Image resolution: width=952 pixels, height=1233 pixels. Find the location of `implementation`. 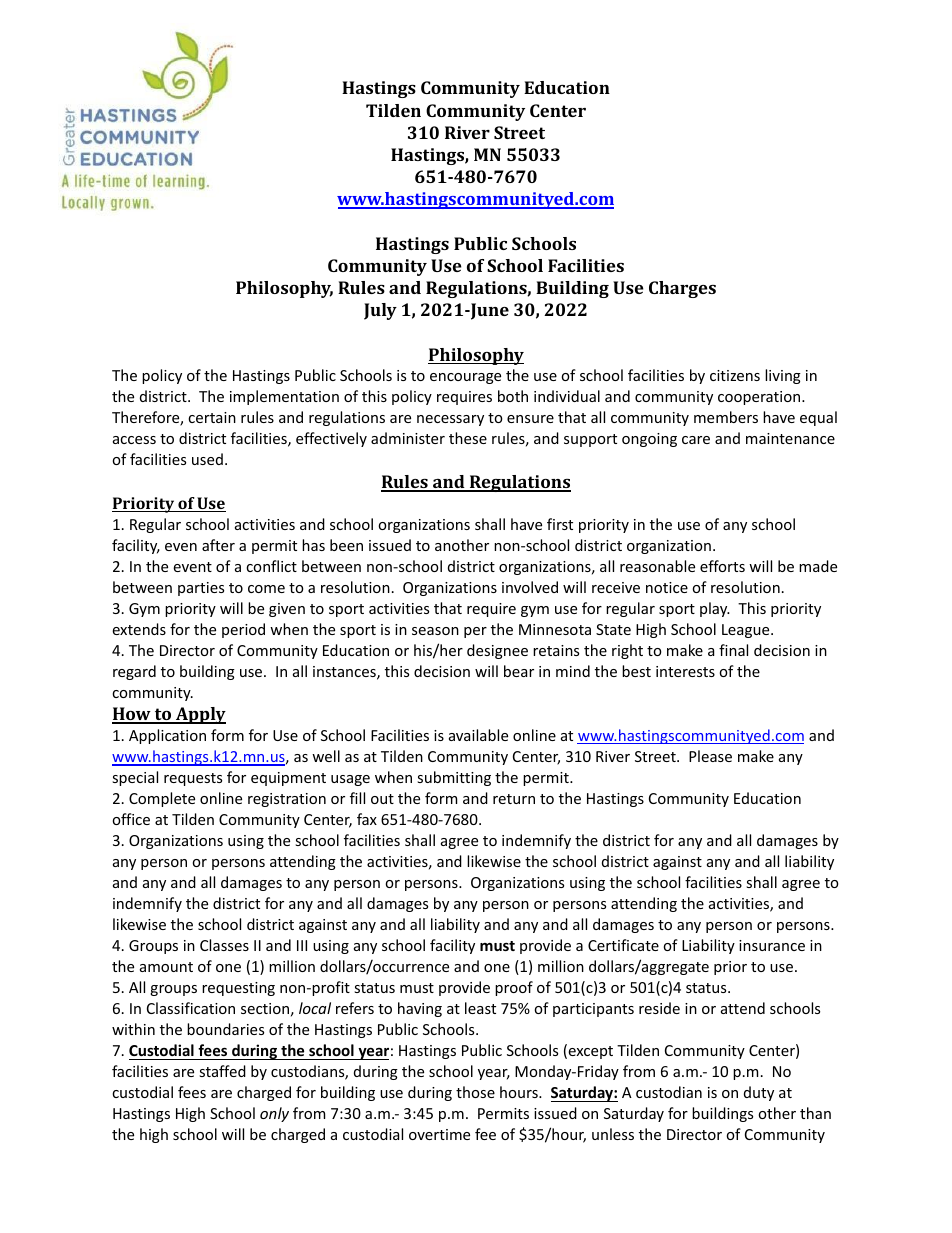

implementation is located at coordinates (284, 397).
